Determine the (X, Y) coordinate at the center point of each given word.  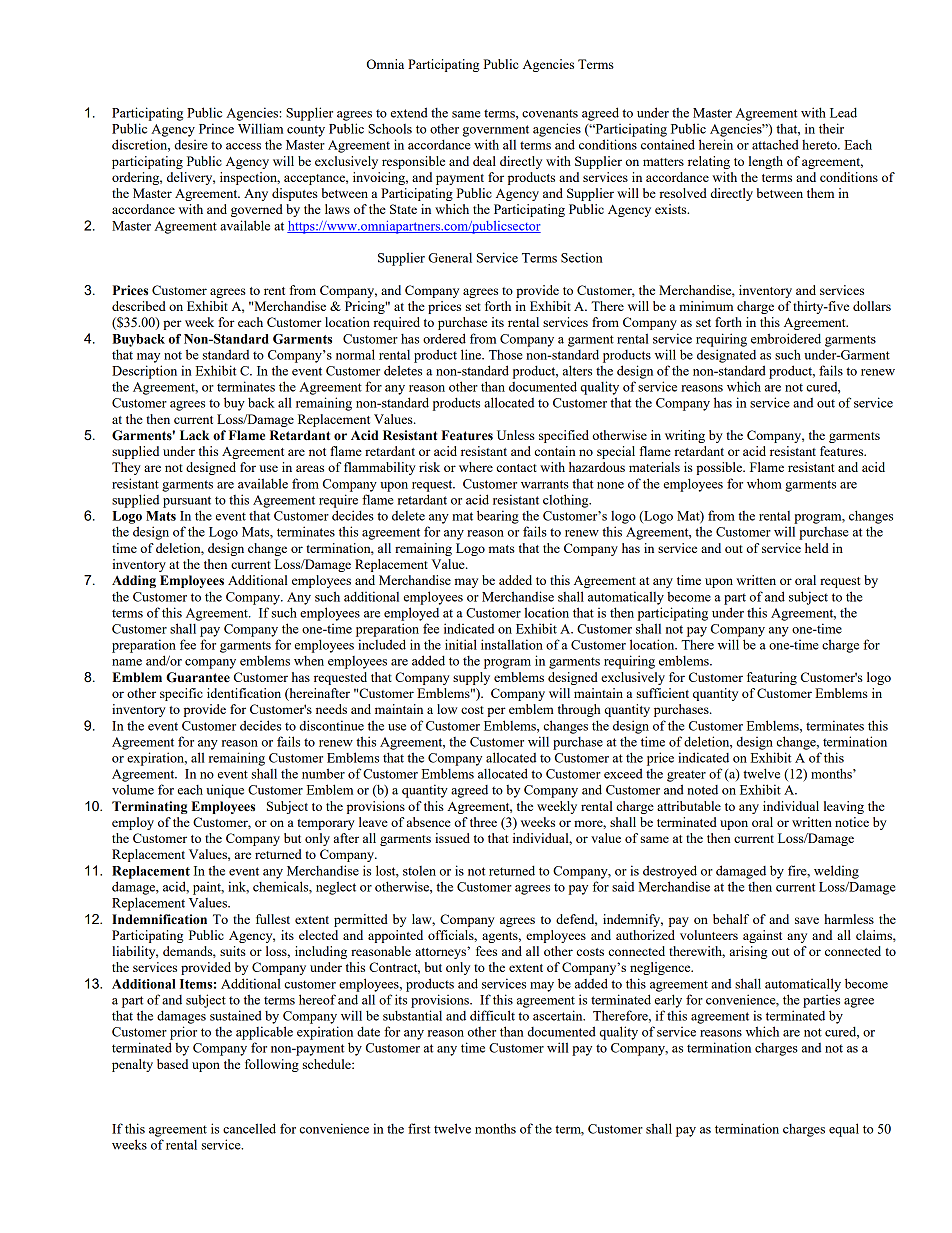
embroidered (786, 338)
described (139, 306)
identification (244, 693)
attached (775, 144)
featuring (772, 678)
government (496, 131)
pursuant (187, 502)
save (807, 920)
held (817, 548)
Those (505, 355)
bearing (498, 517)
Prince (216, 128)
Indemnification (159, 919)
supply (471, 678)
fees (486, 951)
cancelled (249, 1128)
